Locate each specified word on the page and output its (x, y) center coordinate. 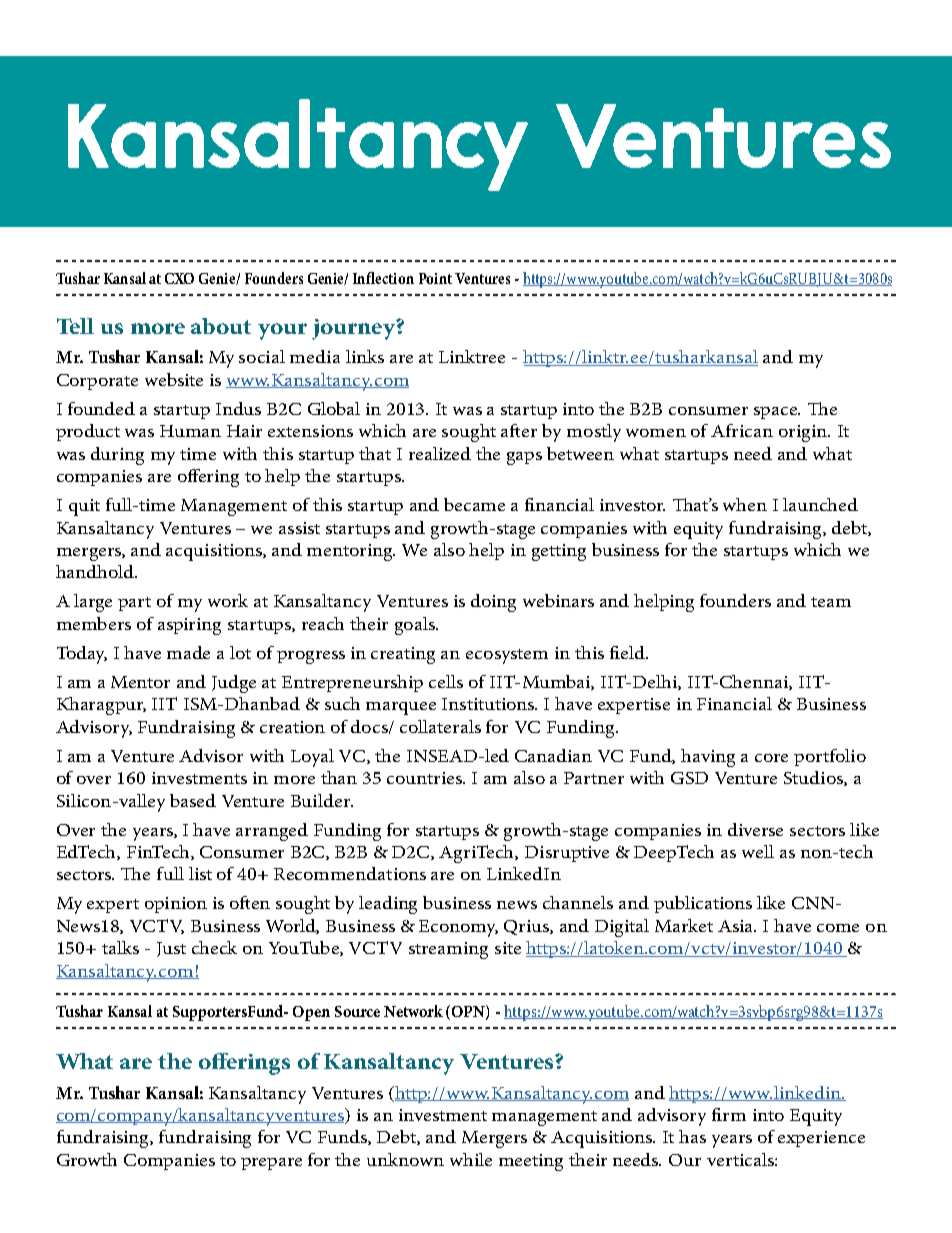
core (771, 758)
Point (435, 278)
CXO (179, 278)
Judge (234, 684)
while (471, 1159)
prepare (271, 1164)
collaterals (440, 726)
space (777, 413)
